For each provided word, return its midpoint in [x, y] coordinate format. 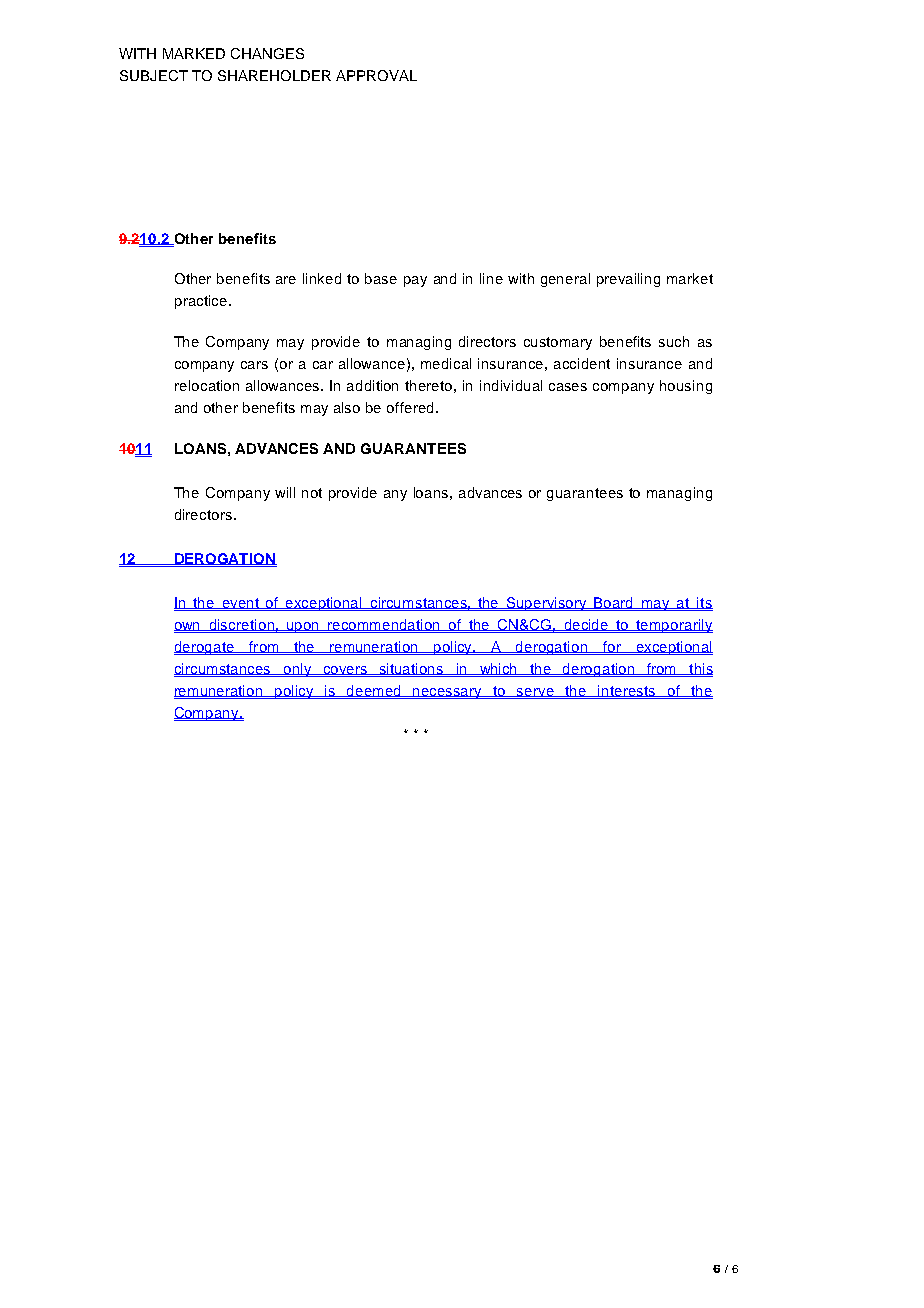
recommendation [384, 625]
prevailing [628, 280]
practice [202, 302]
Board [614, 603]
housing [686, 387]
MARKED [194, 53]
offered [410, 407]
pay [415, 281]
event [241, 603]
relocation [207, 385]
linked [322, 278]
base [381, 278]
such [674, 341]
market [690, 278]
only [297, 670]
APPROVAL [376, 75]
